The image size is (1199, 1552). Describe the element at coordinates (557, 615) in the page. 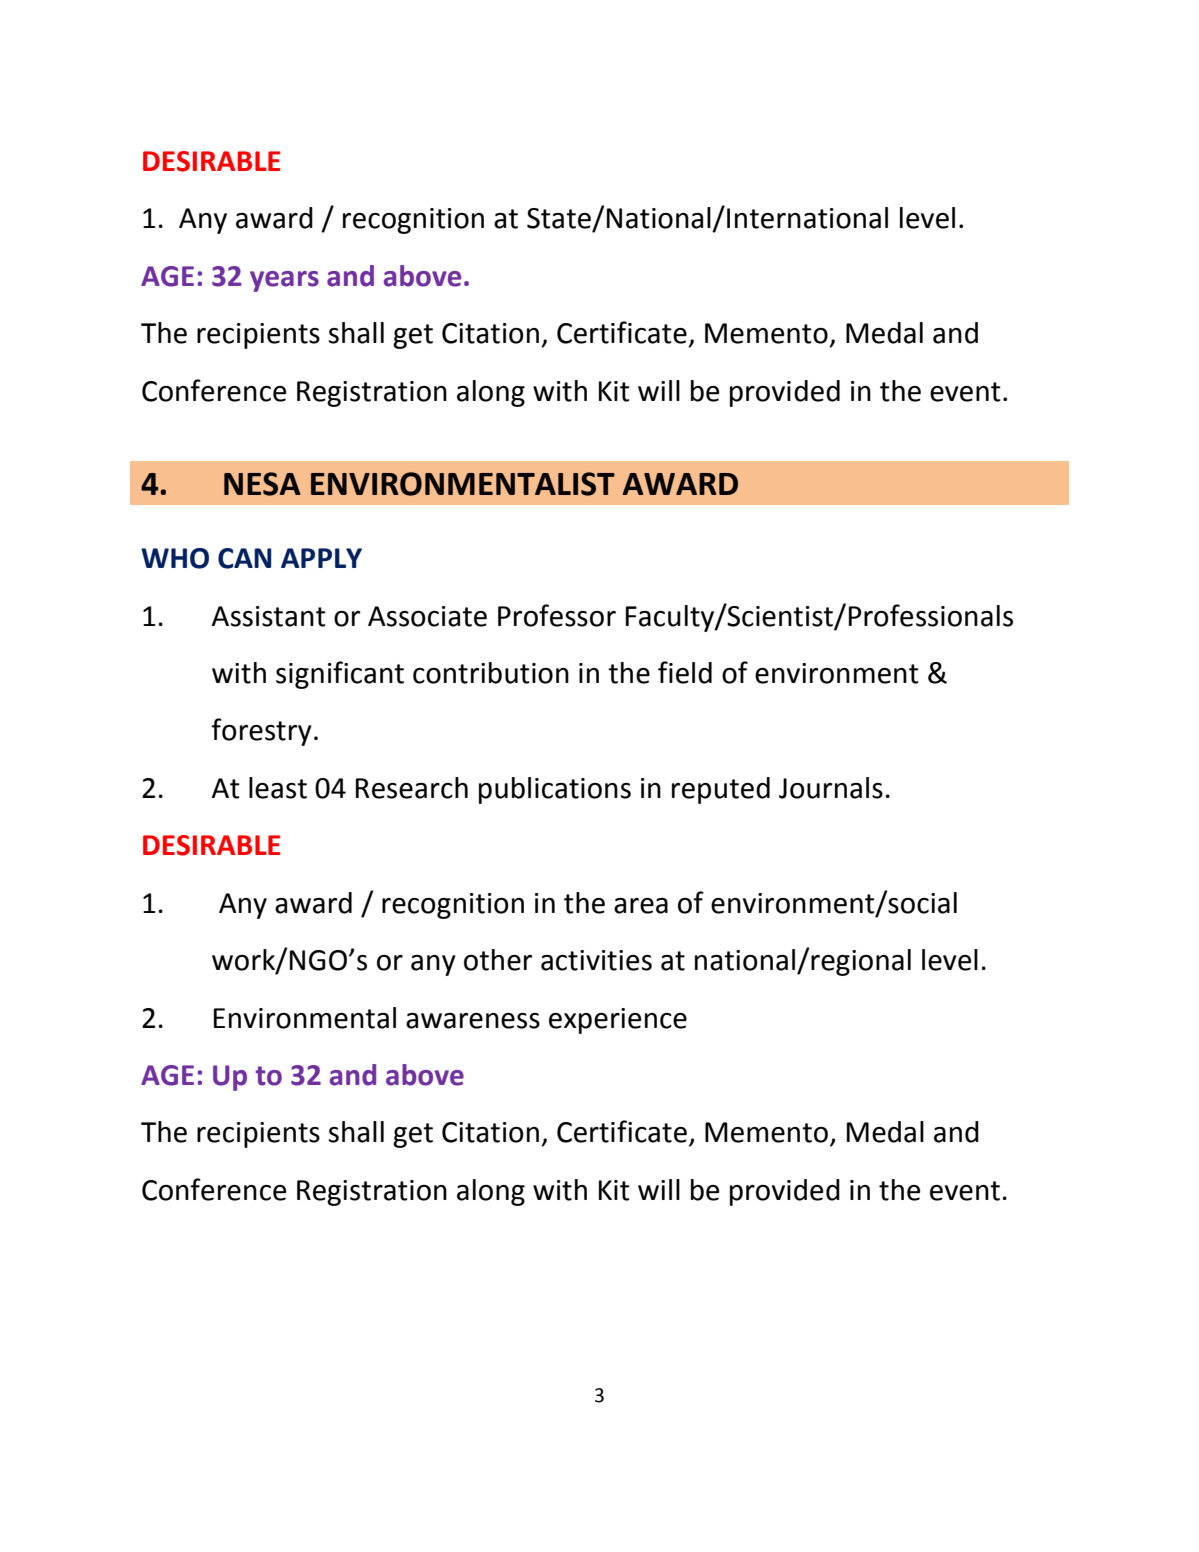

I see `Professor` at that location.
